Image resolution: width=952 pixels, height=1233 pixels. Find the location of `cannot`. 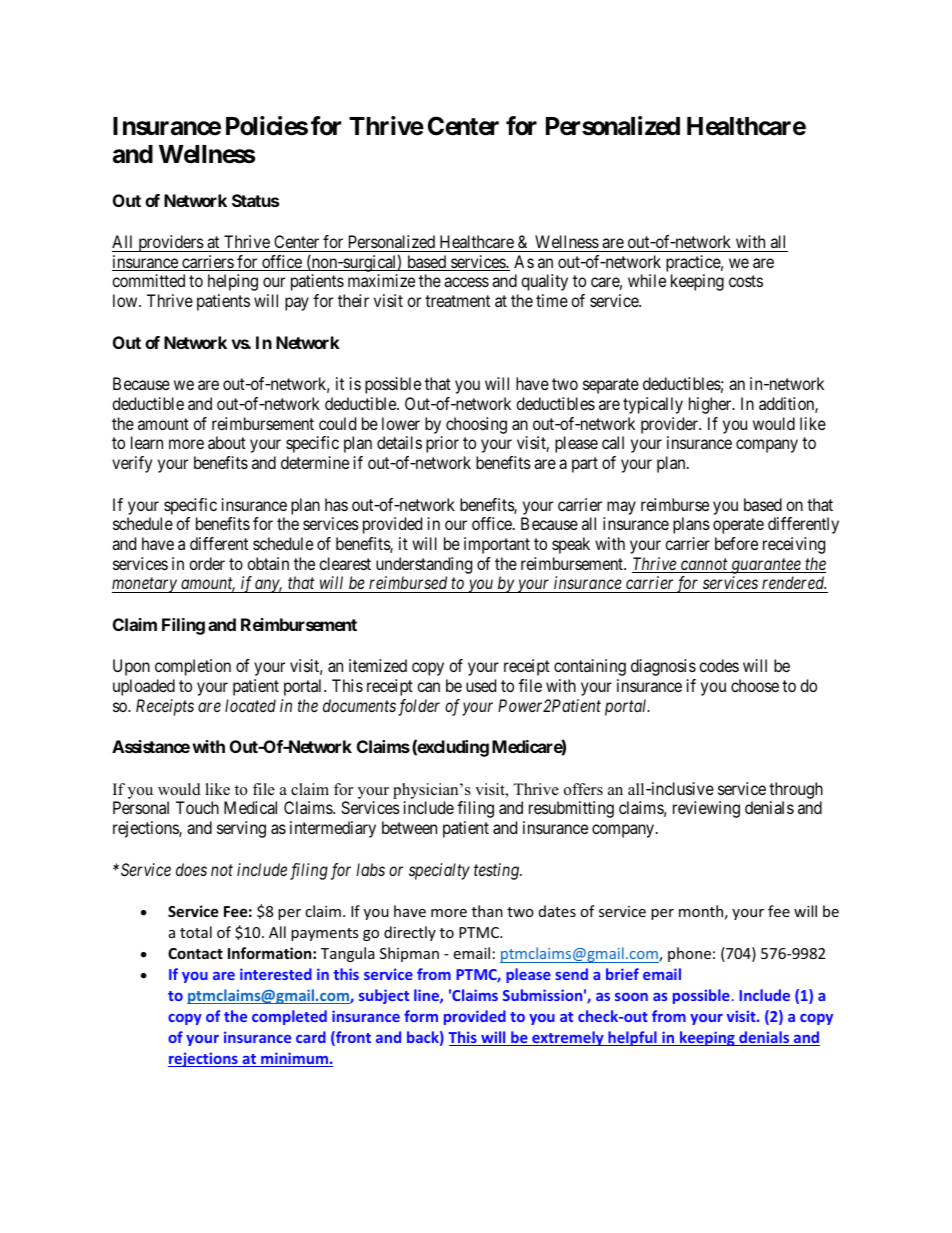

cannot is located at coordinates (704, 565).
